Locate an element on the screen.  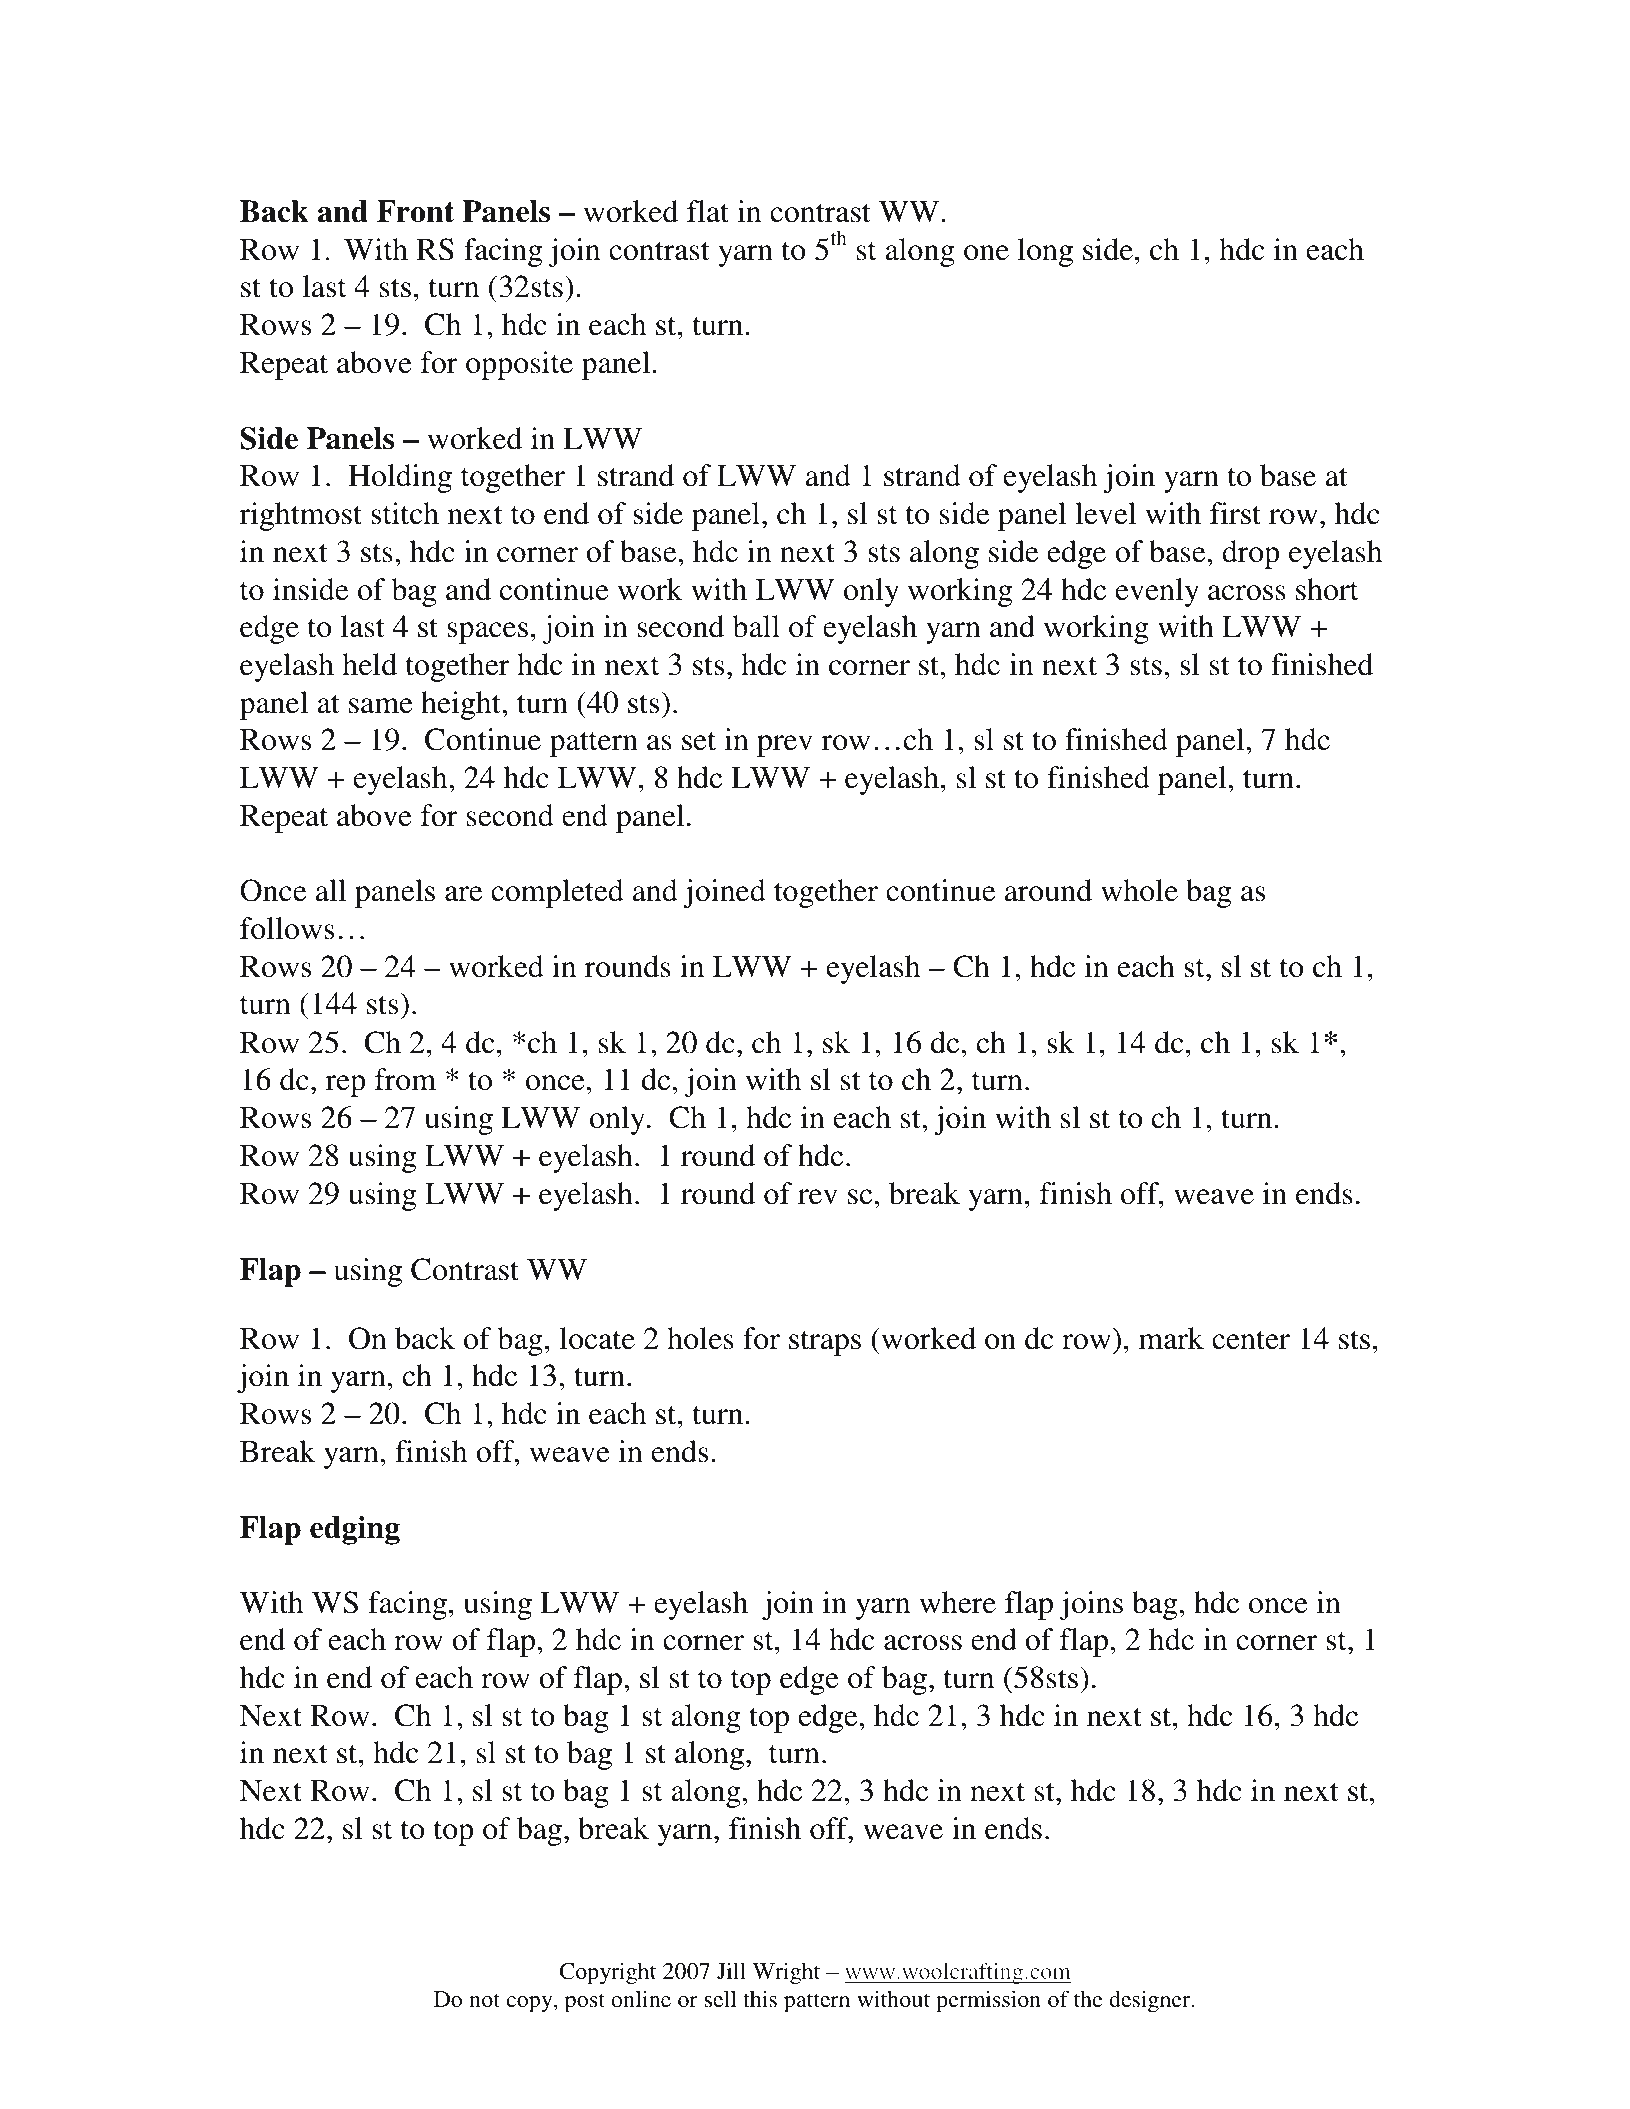
one is located at coordinates (986, 253).
